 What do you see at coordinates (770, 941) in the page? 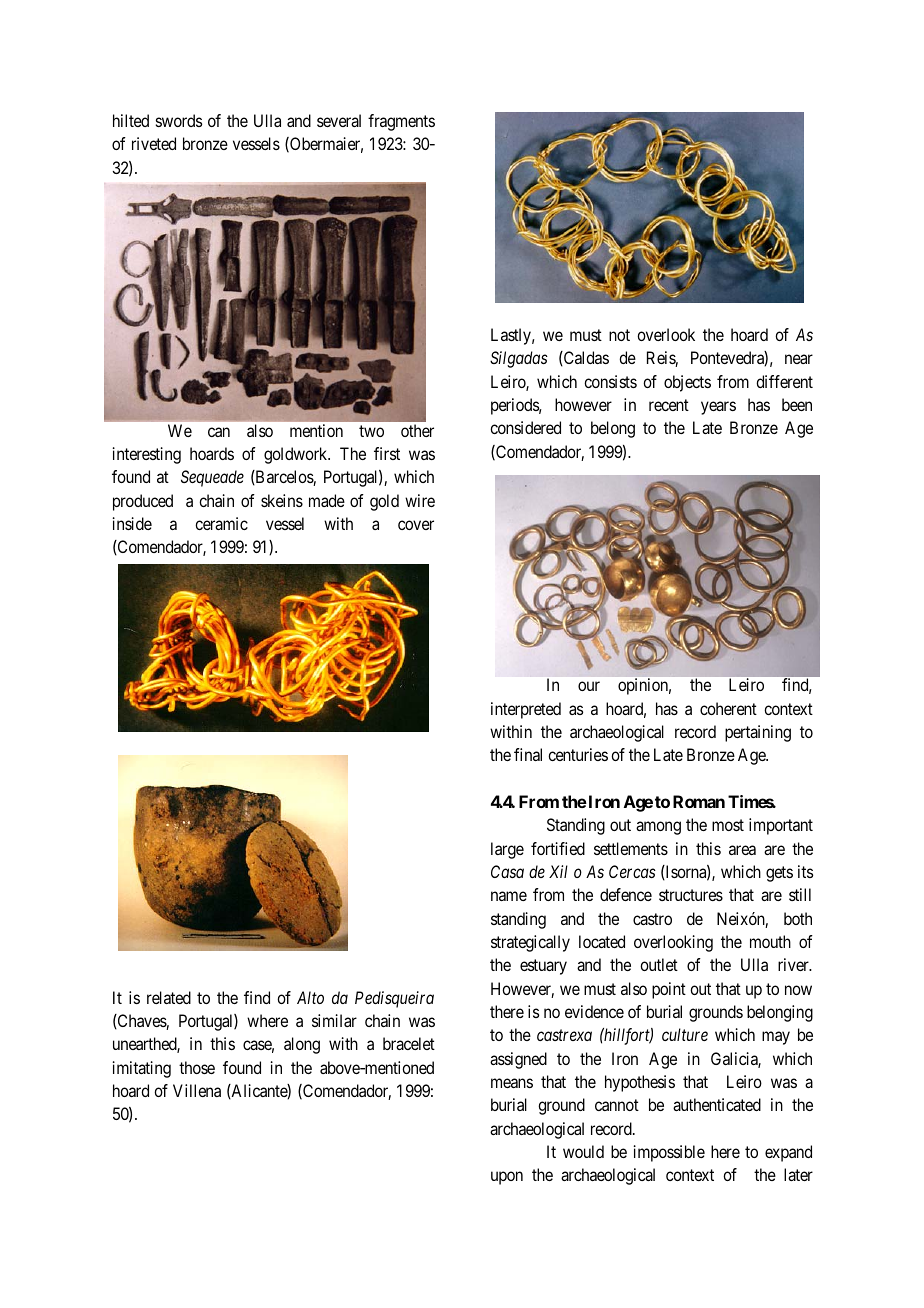
I see `mouth` at bounding box center [770, 941].
